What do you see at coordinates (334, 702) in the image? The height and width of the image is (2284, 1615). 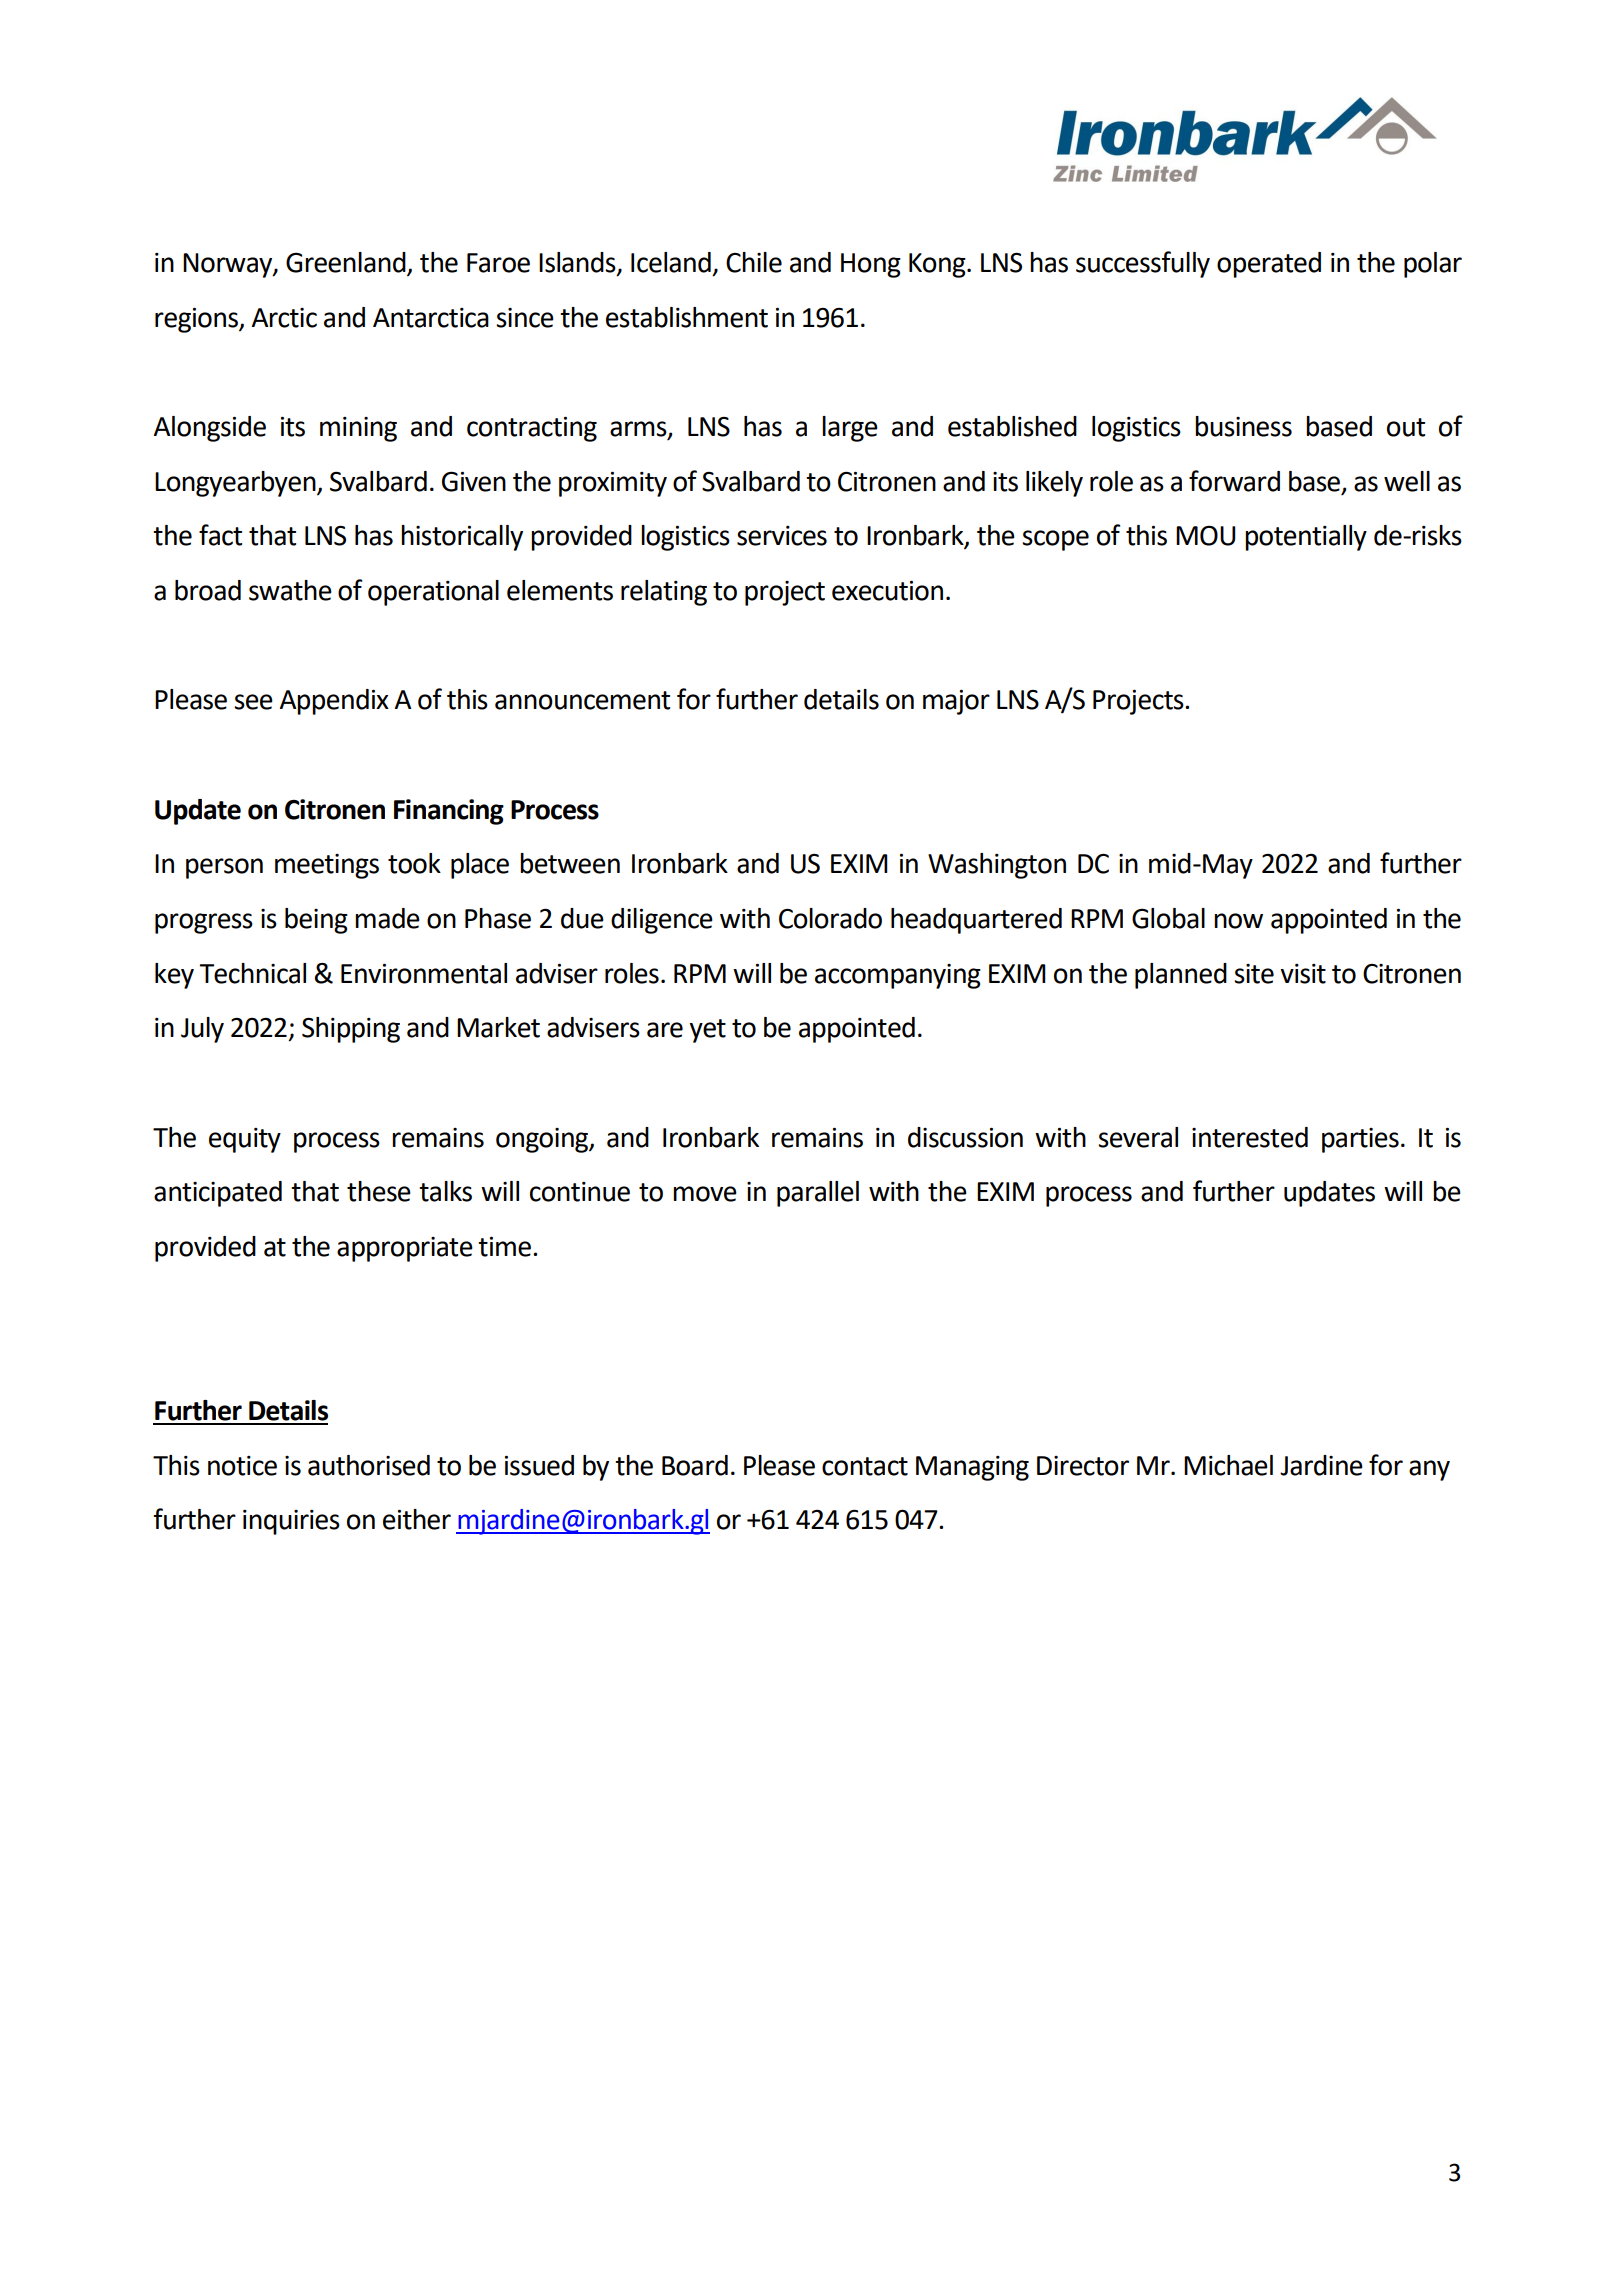 I see `Appendix` at bounding box center [334, 702].
